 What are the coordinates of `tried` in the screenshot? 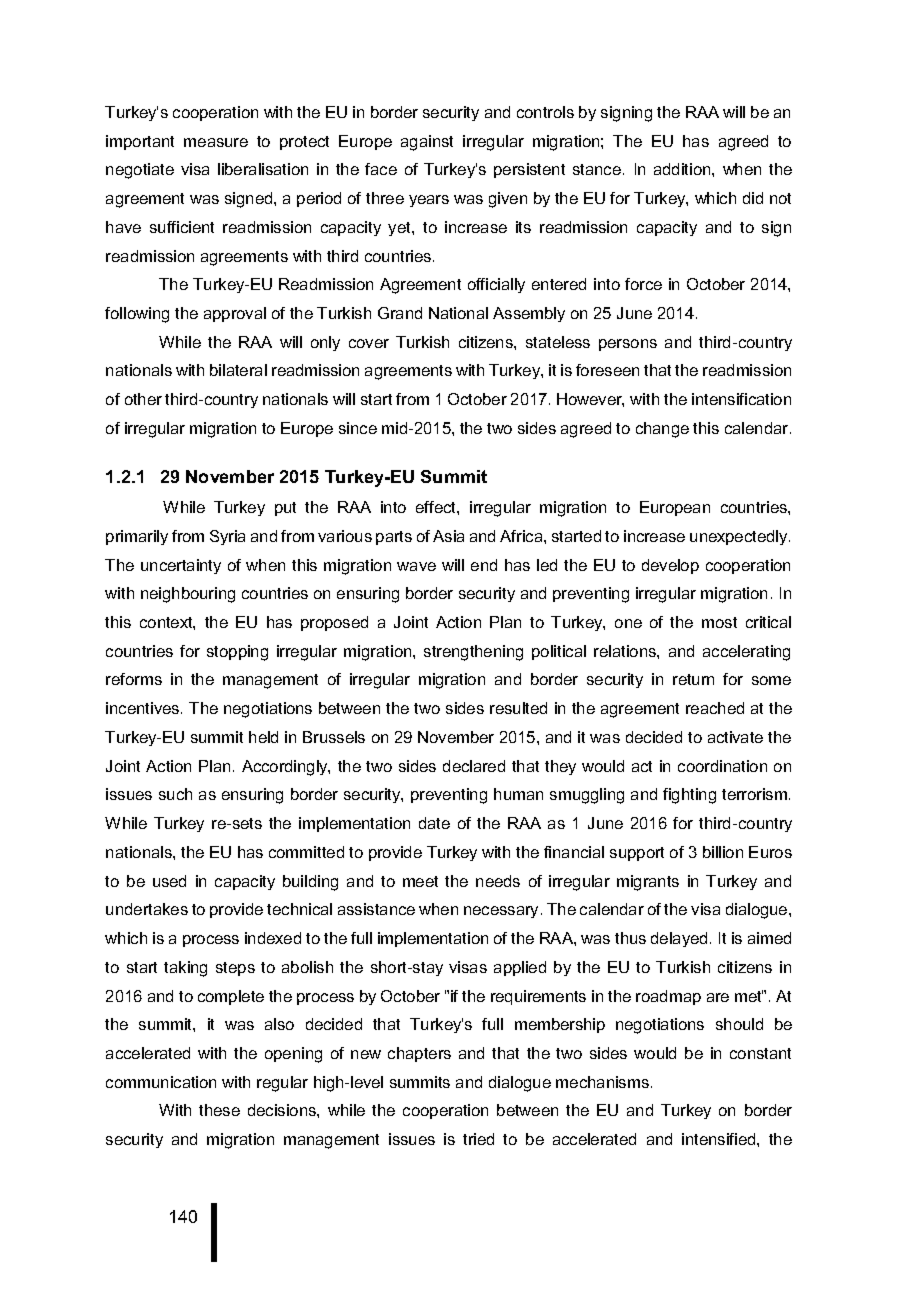 It's located at (478, 1139).
